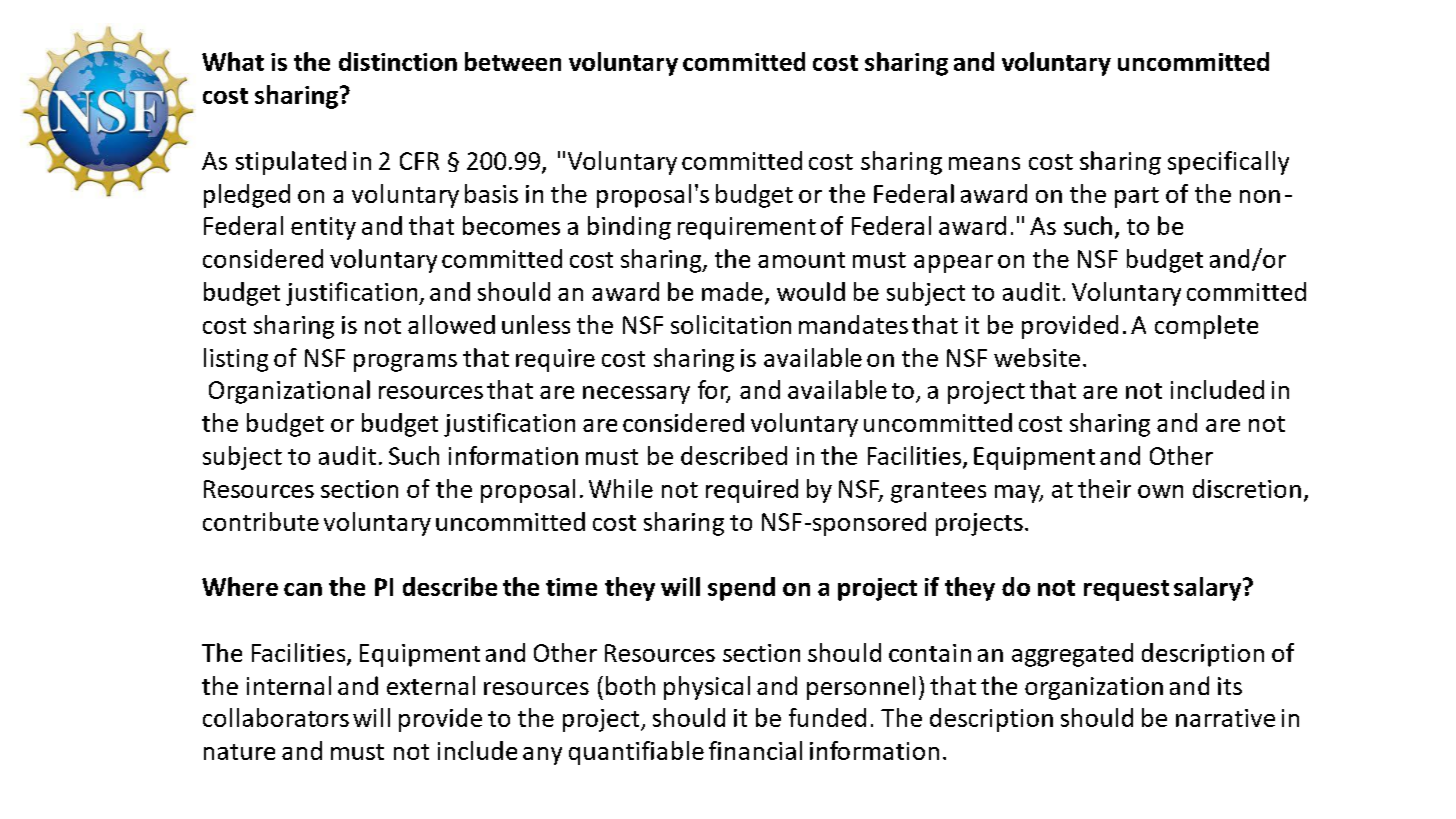  Describe the element at coordinates (398, 61) in the screenshot. I see `distinction` at that location.
